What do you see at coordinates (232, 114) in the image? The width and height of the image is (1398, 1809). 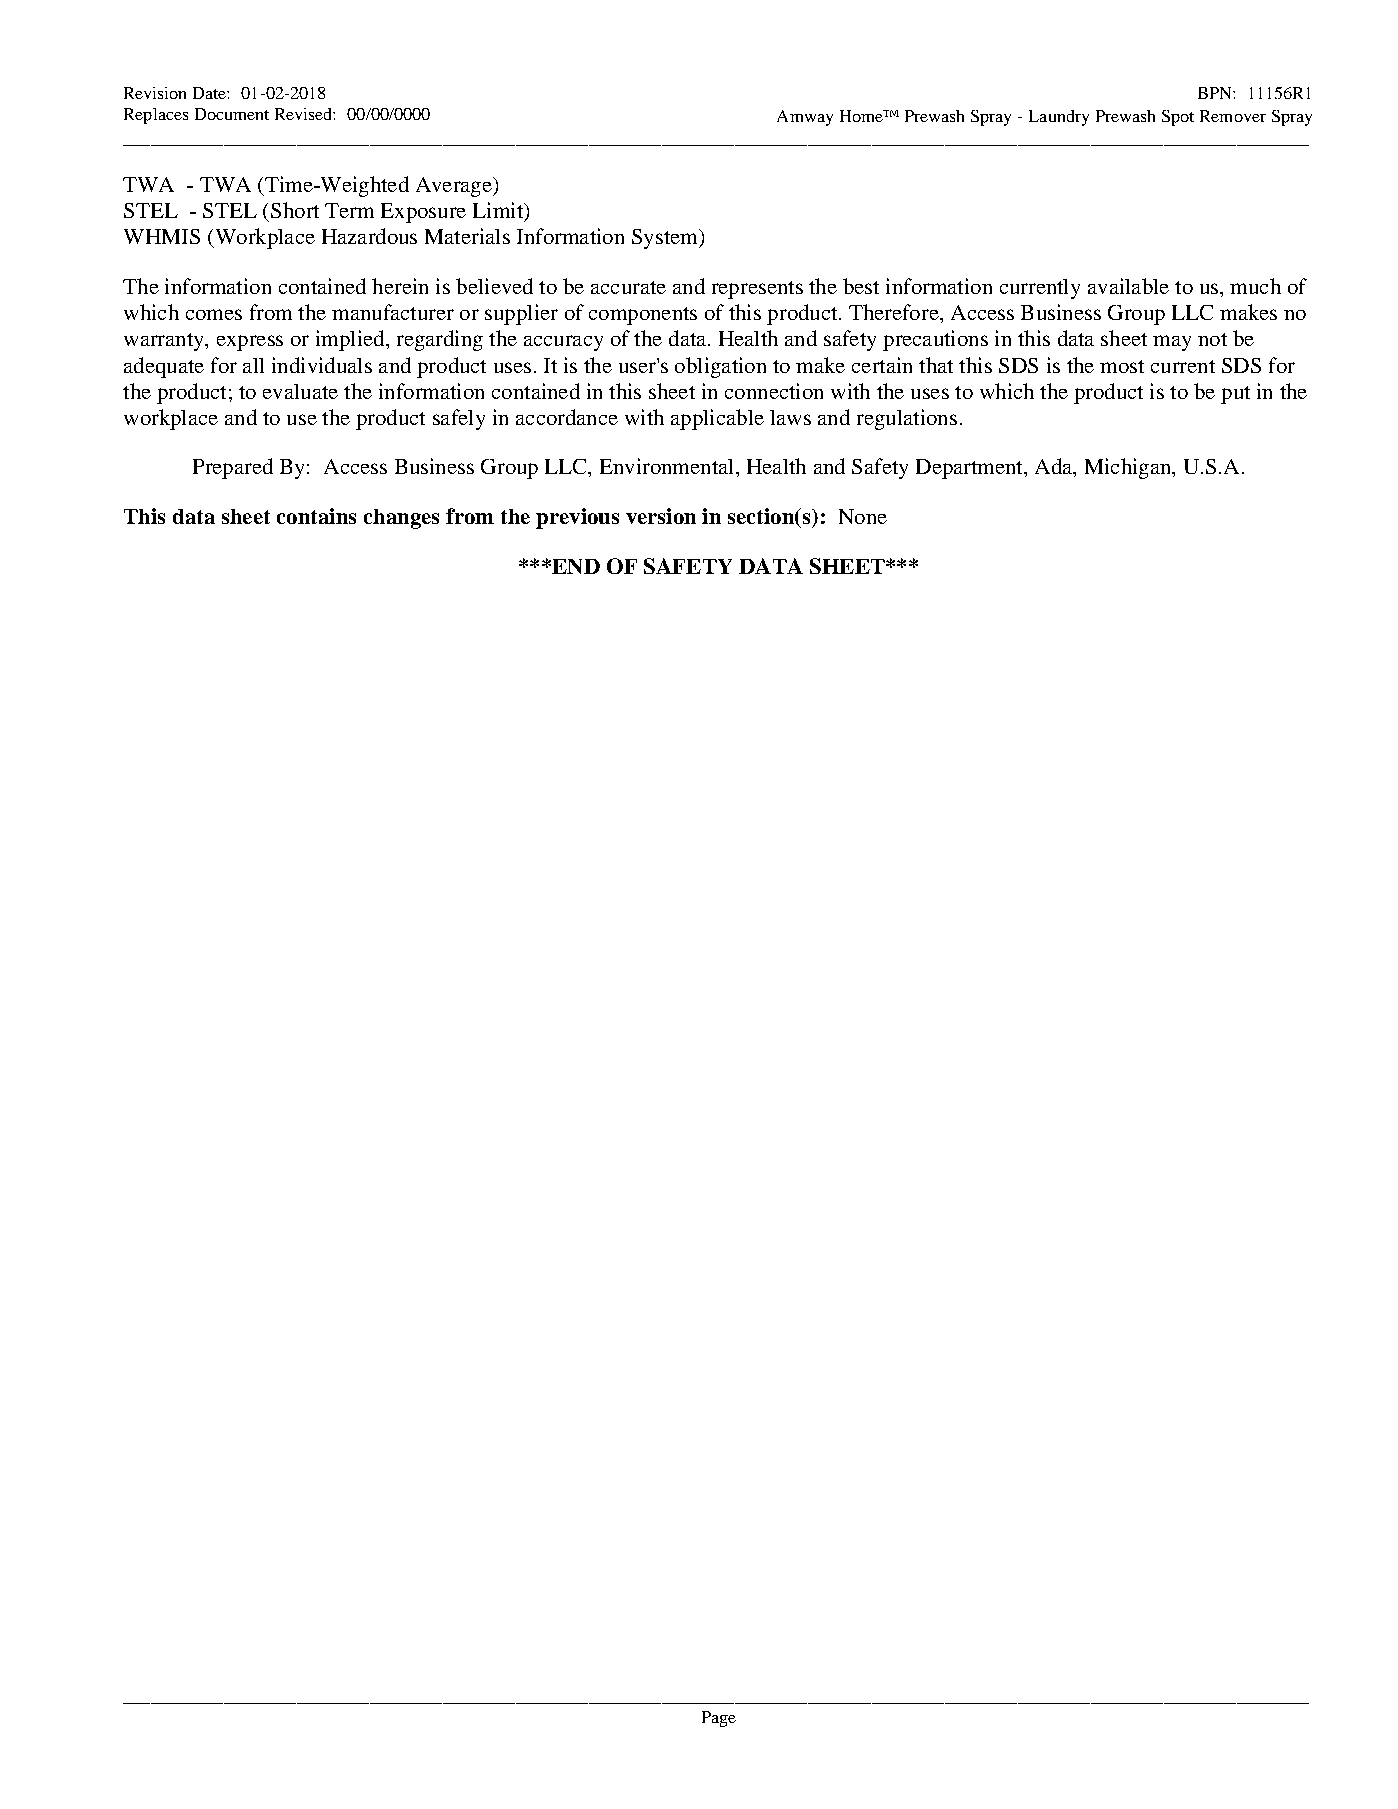 I see `Document` at bounding box center [232, 114].
